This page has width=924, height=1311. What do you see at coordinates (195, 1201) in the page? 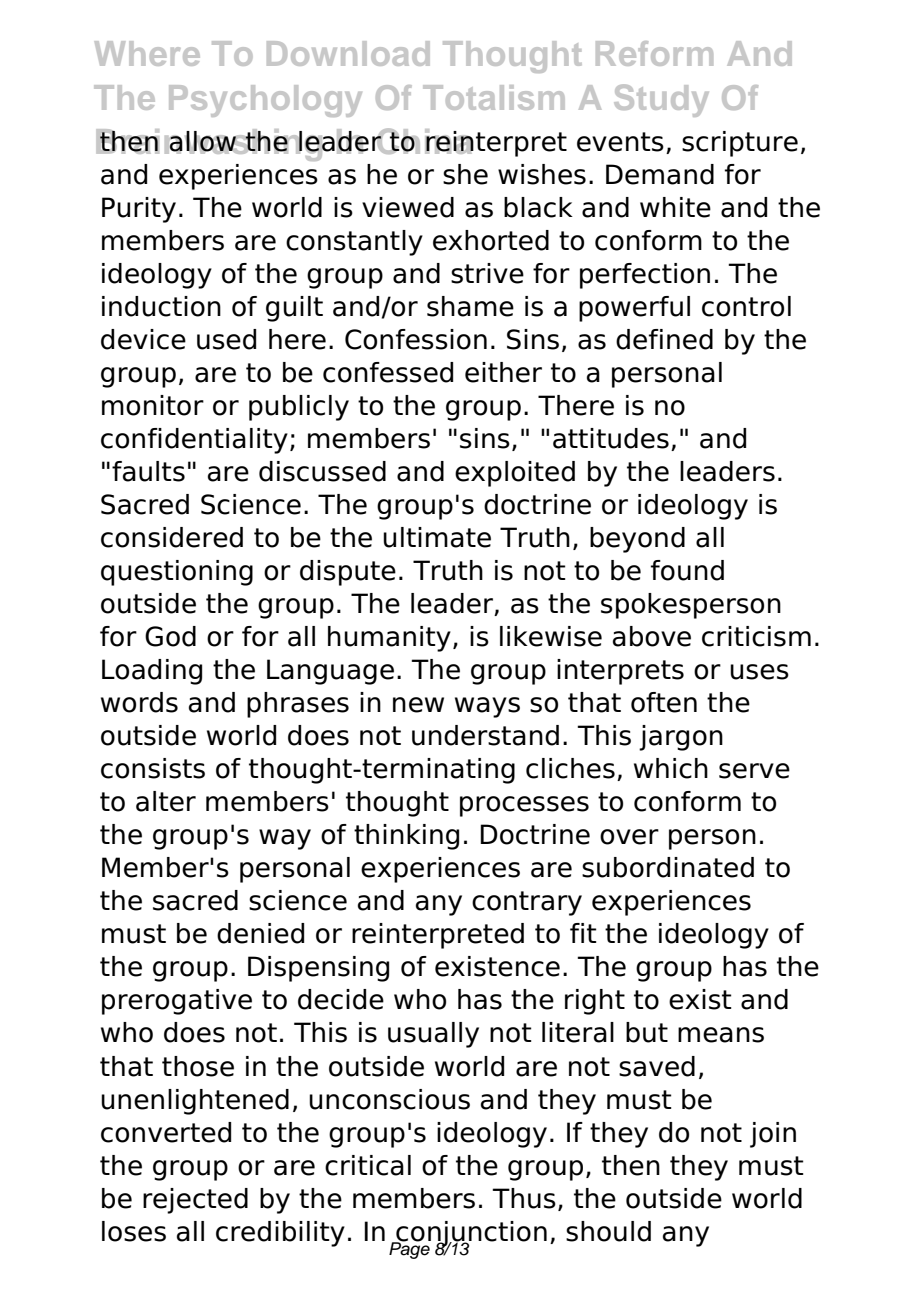
I see `rejected` at bounding box center [195, 1201].
